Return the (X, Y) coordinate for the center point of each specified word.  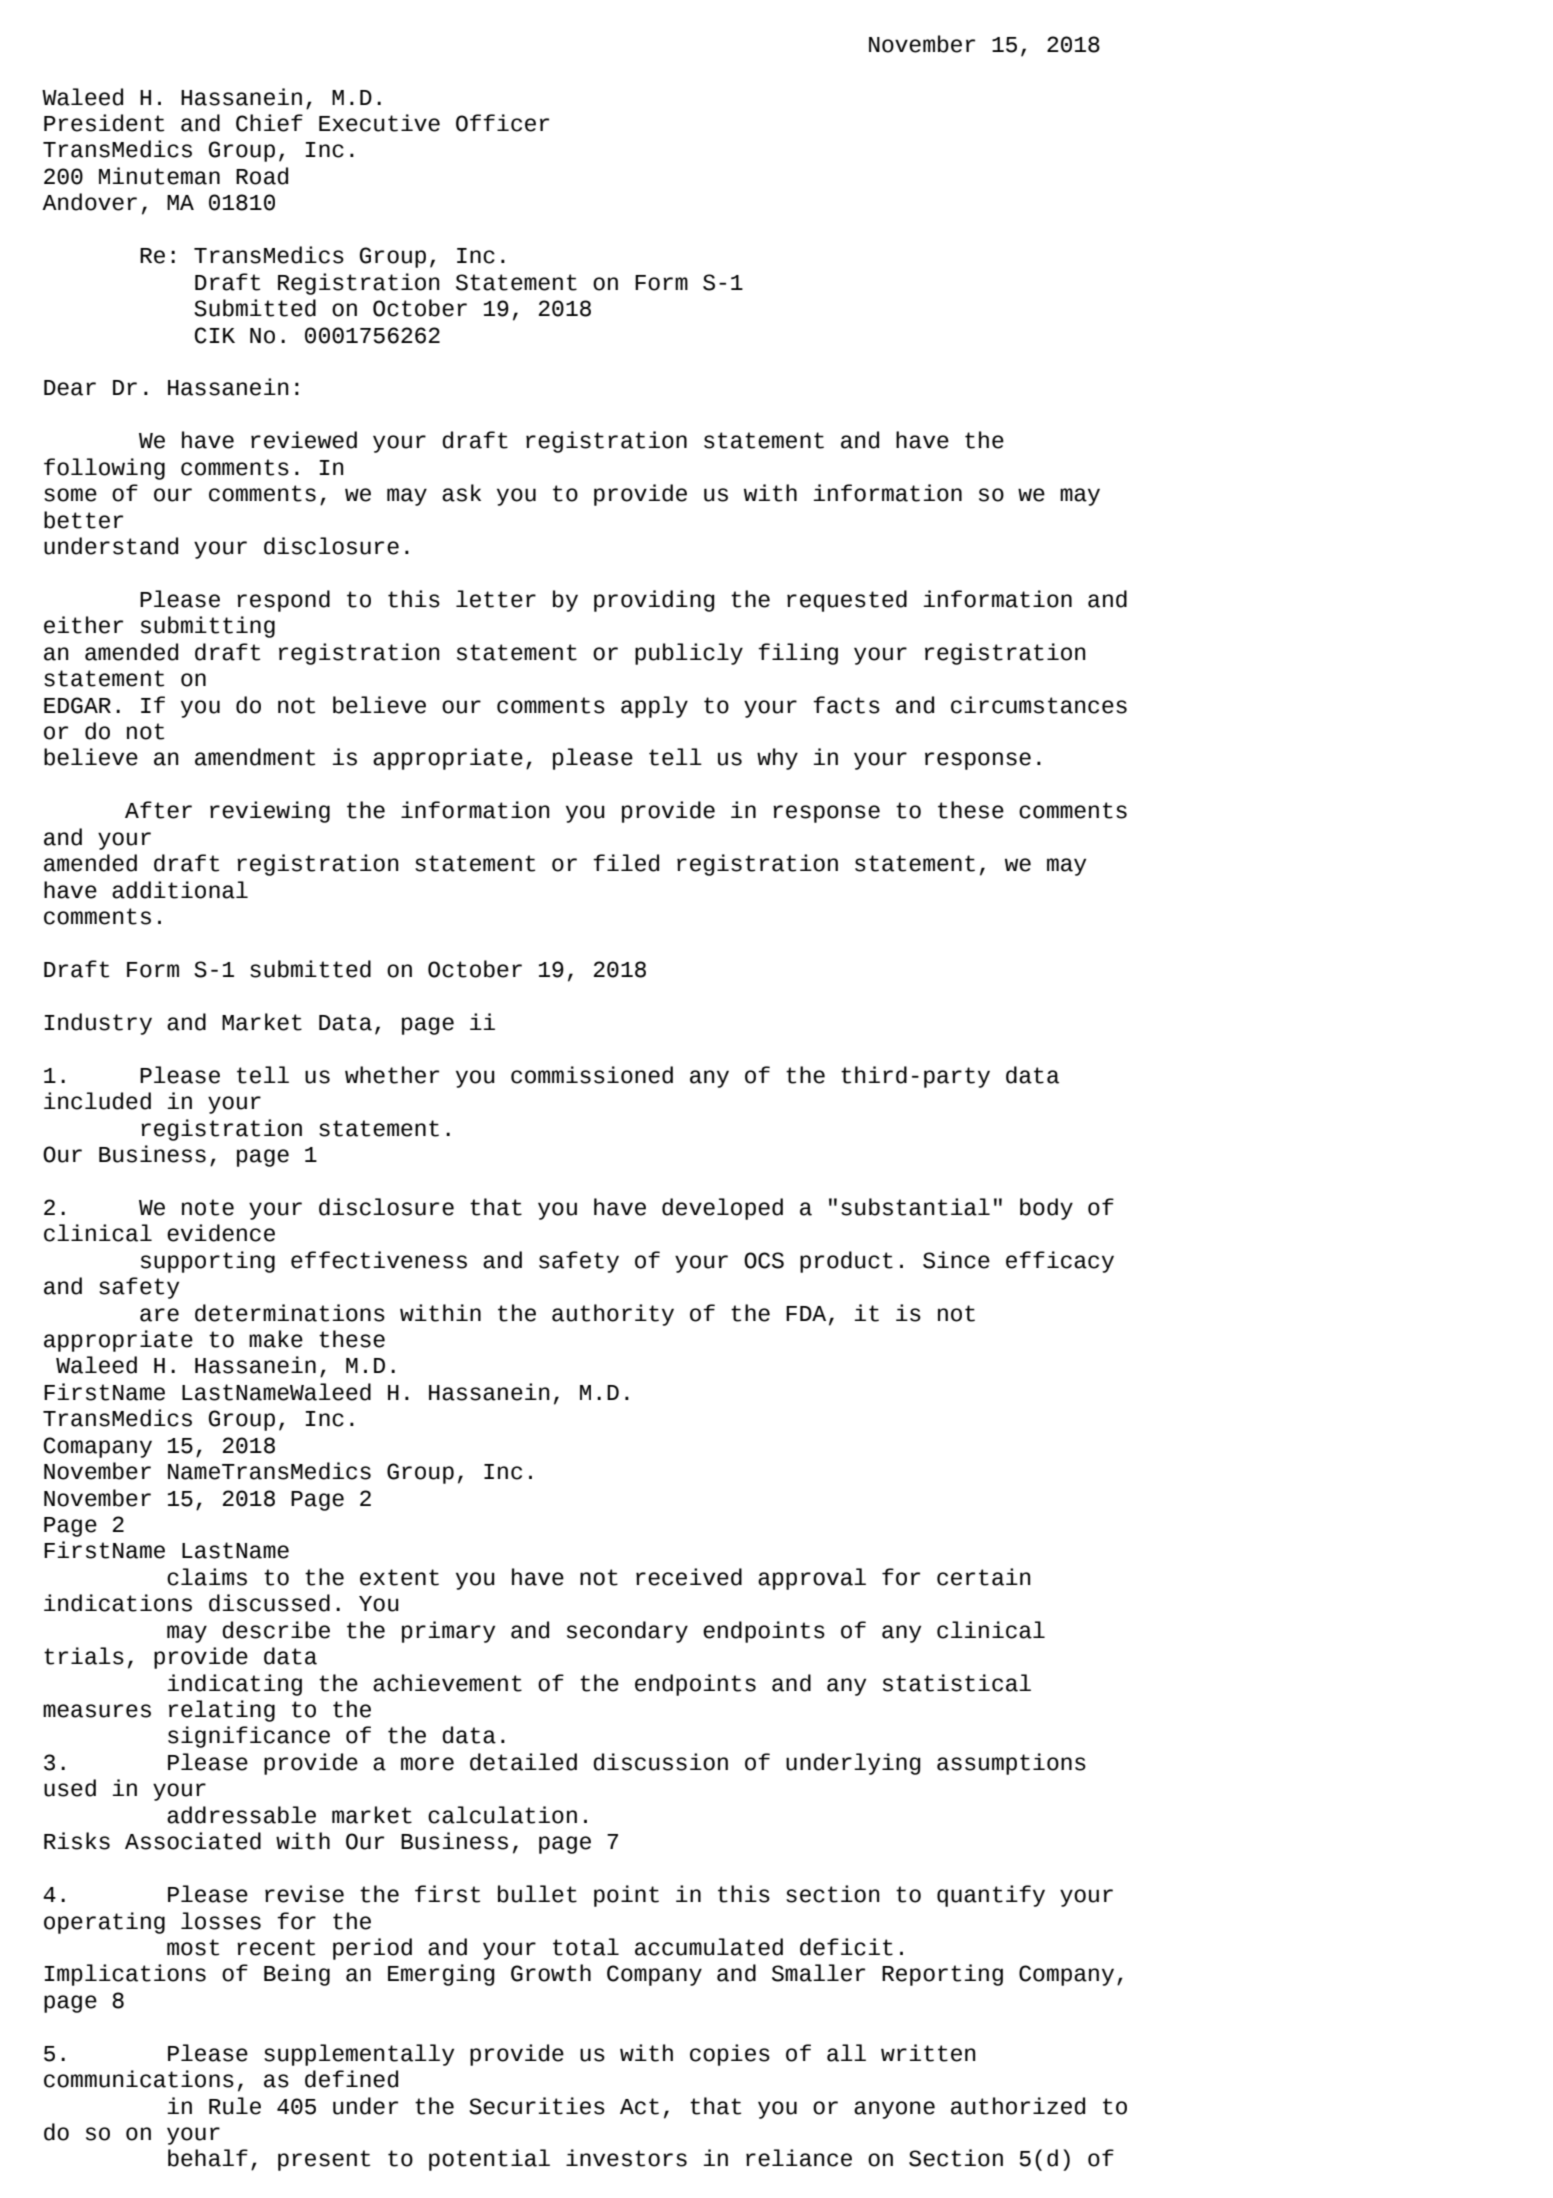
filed (626, 863)
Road (262, 176)
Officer (502, 123)
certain (984, 1577)
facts (846, 705)
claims (207, 1577)
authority (613, 1315)
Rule (235, 2106)
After (158, 810)
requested (847, 601)
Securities (537, 2106)
